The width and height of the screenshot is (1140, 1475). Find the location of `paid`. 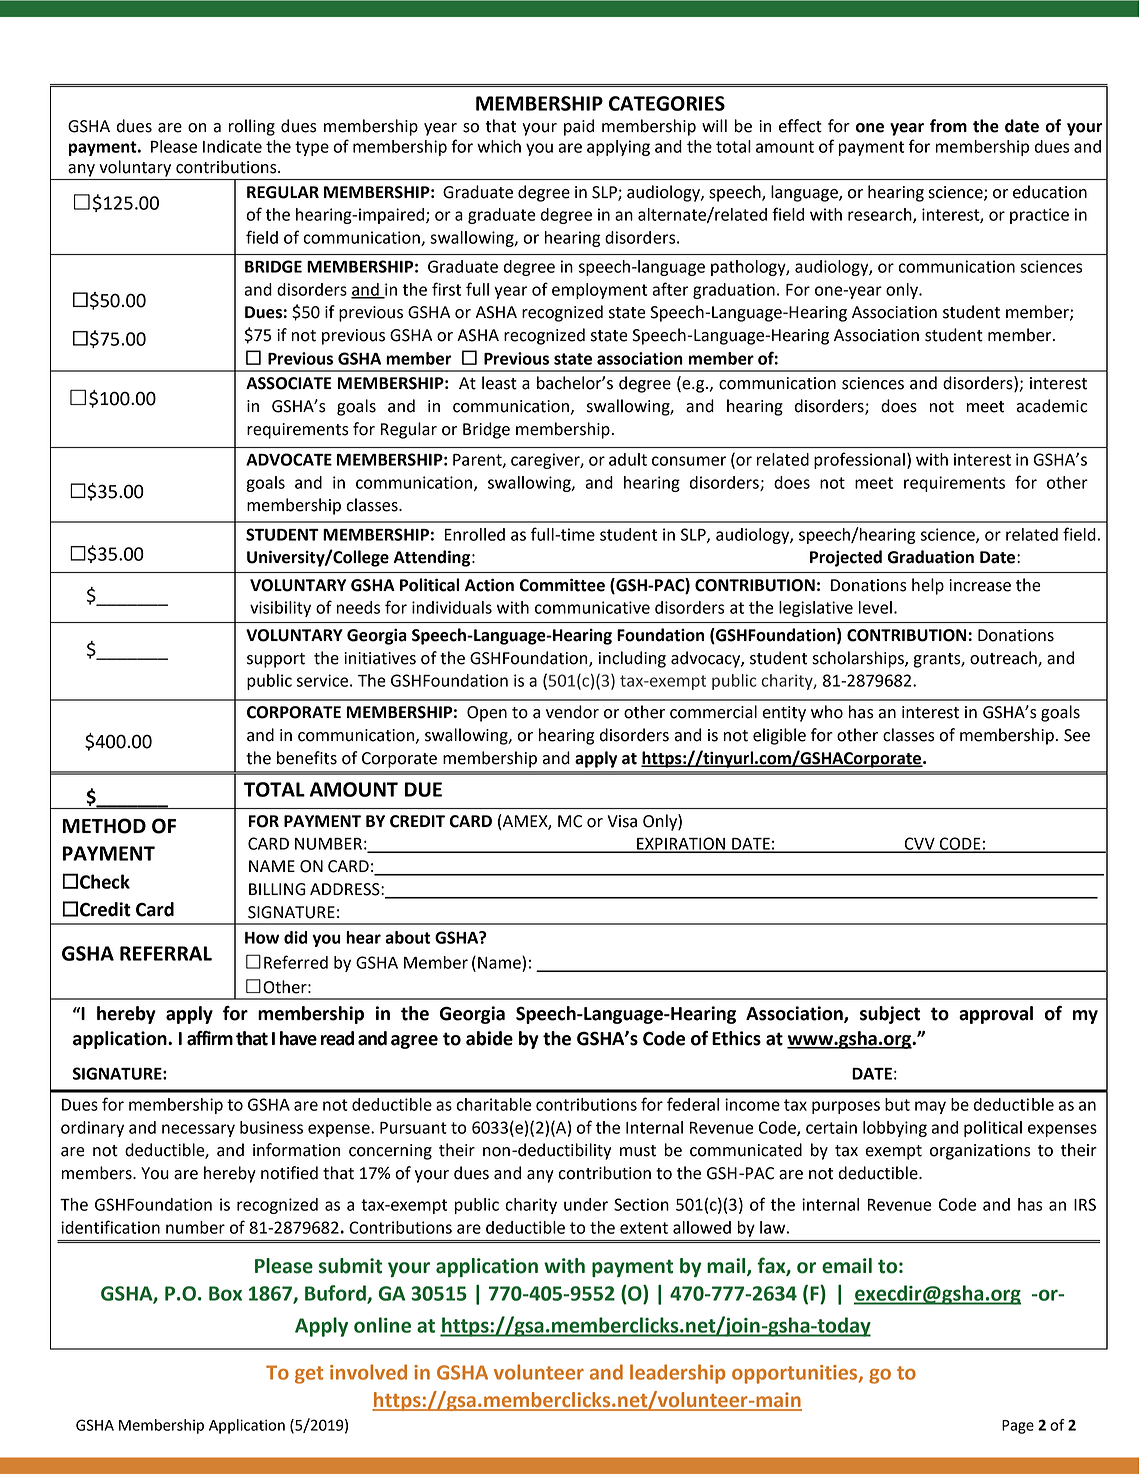

paid is located at coordinates (579, 127).
